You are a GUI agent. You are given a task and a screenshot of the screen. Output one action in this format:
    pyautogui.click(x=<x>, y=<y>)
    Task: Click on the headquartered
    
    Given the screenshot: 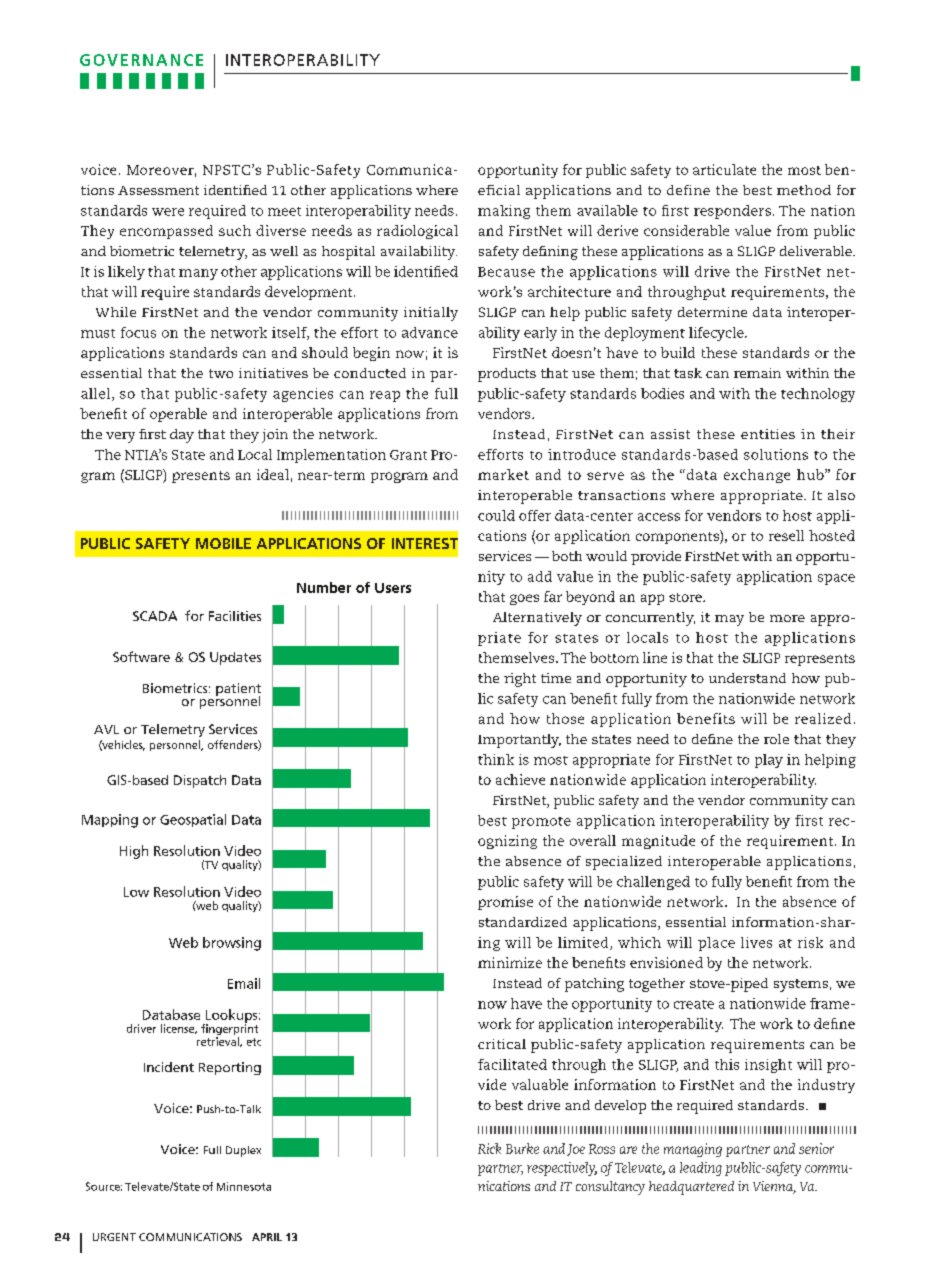 What is the action you would take?
    pyautogui.click(x=691, y=1188)
